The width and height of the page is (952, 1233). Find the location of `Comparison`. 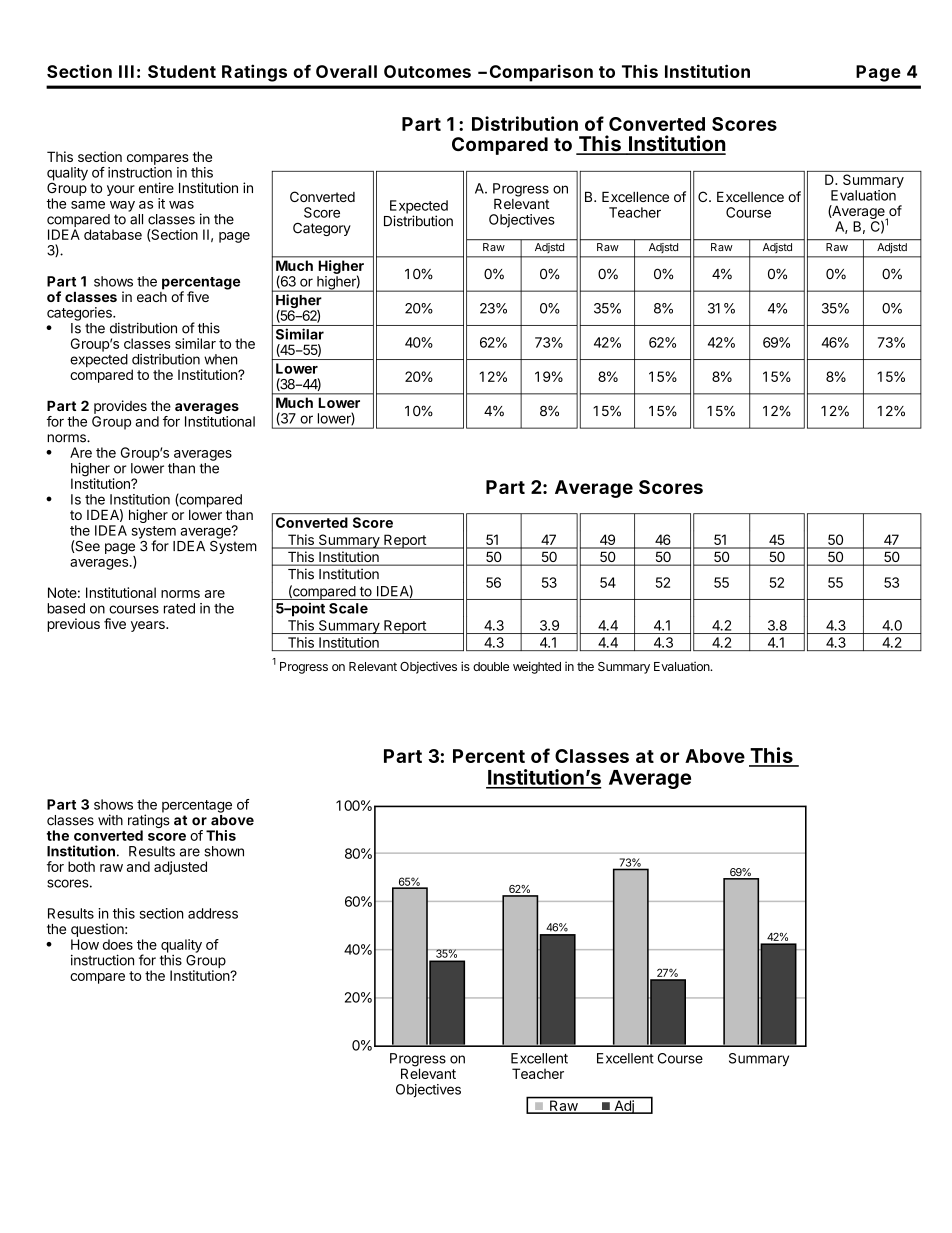

Comparison is located at coordinates (541, 73).
